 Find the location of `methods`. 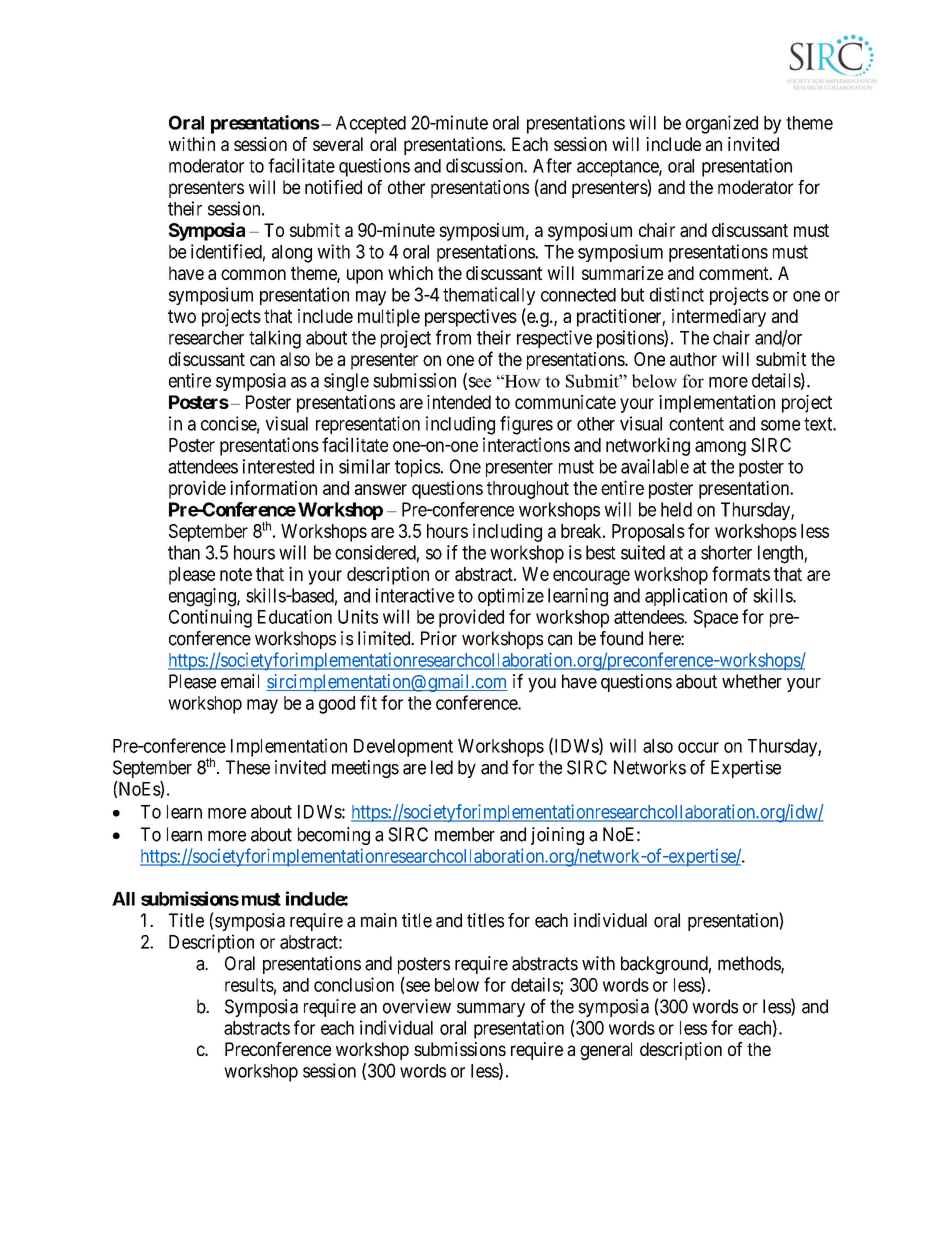

methods is located at coordinates (750, 964).
